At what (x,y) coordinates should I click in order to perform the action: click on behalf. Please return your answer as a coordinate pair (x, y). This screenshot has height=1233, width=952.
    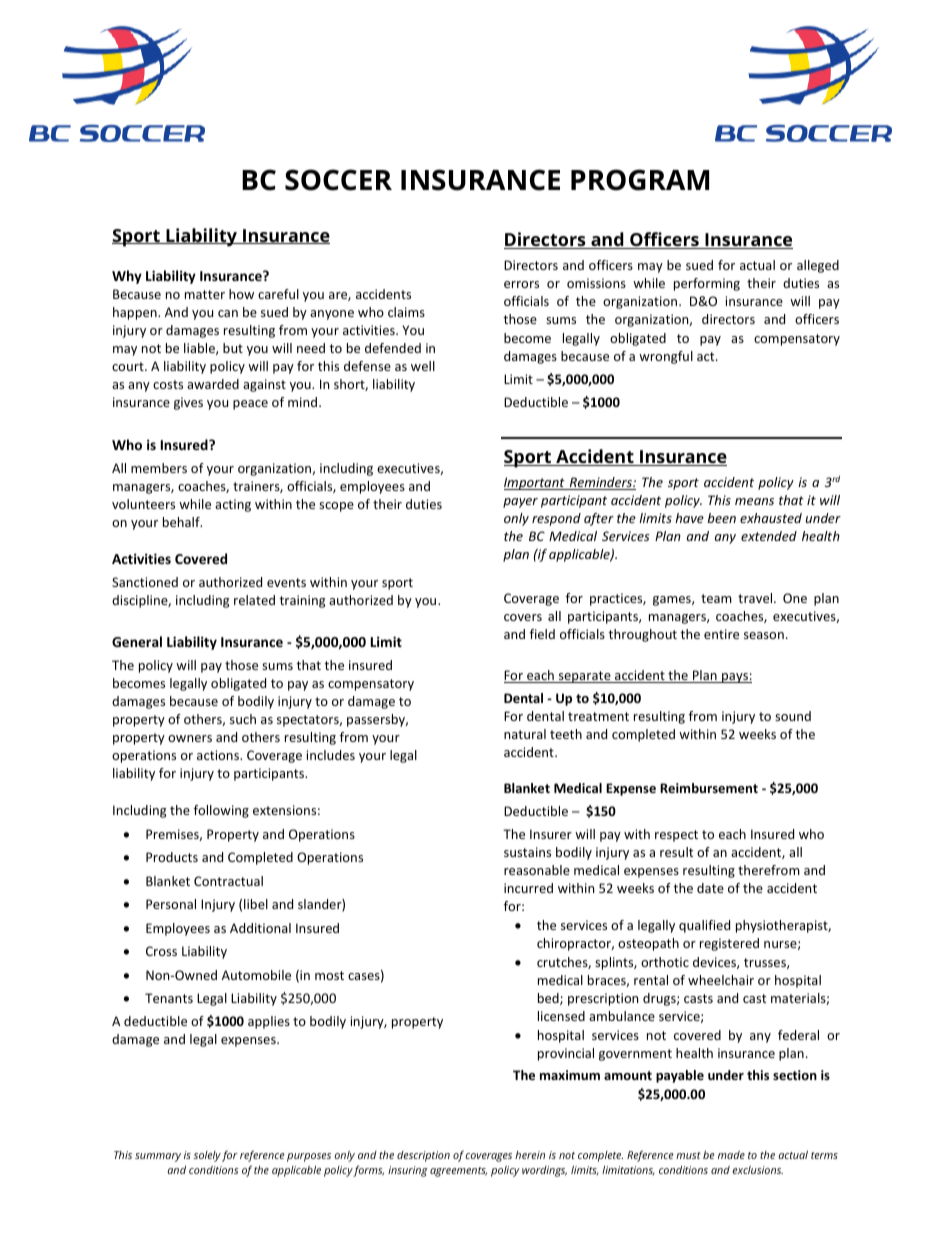
    Looking at the image, I should click on (182, 522).
